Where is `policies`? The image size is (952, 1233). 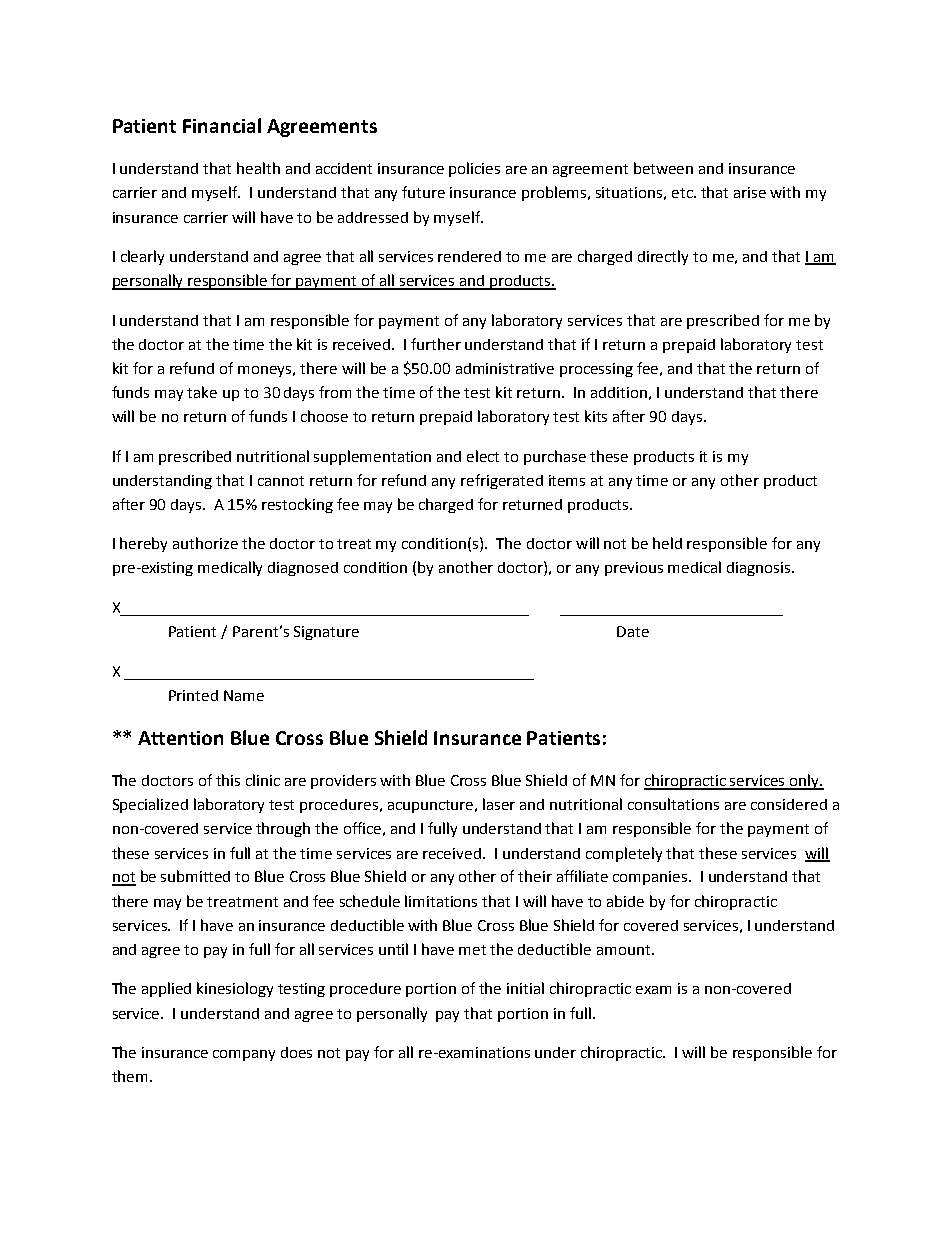
policies is located at coordinates (474, 169).
